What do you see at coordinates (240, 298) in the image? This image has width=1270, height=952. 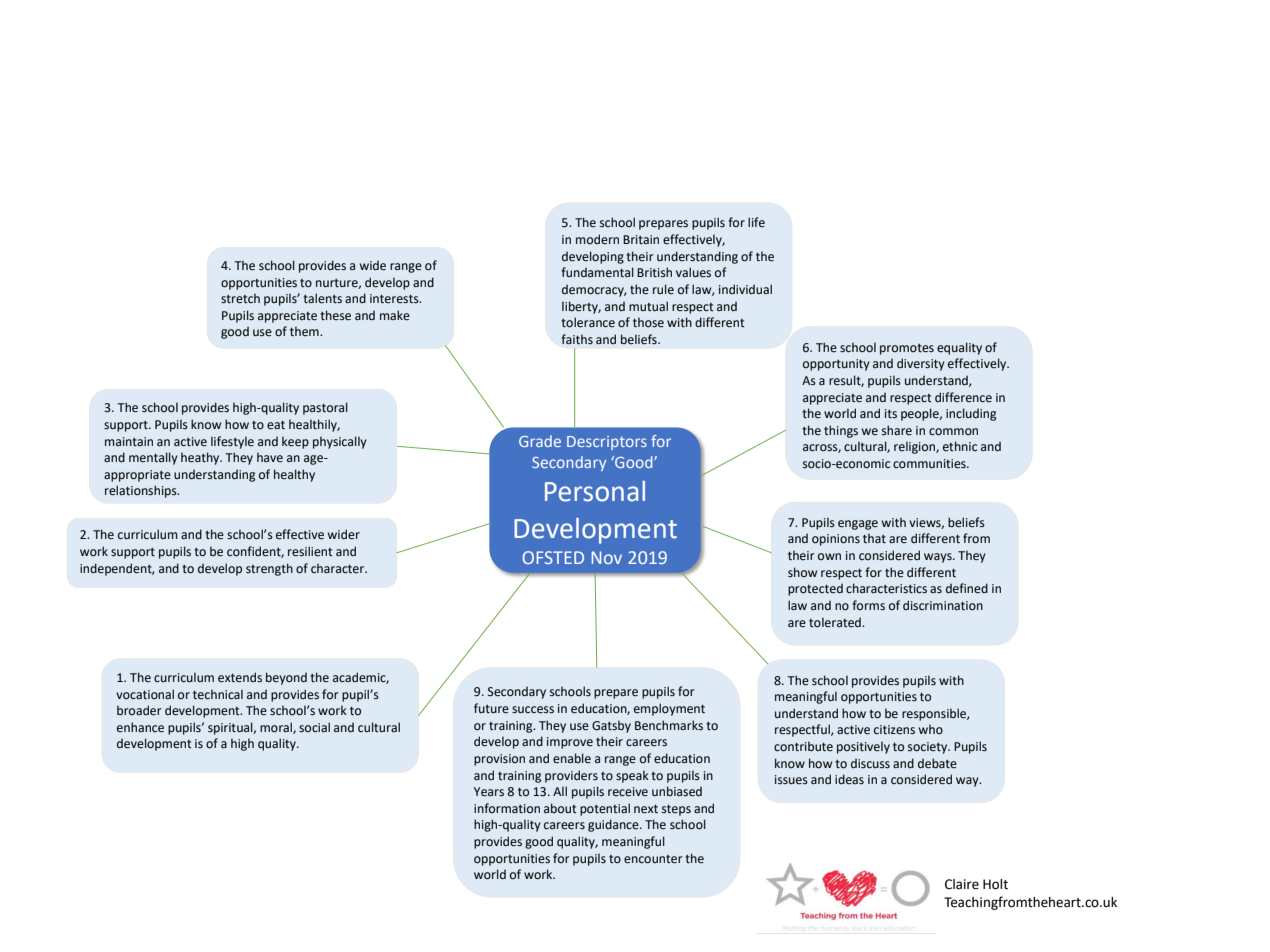 I see `stretch` at bounding box center [240, 298].
